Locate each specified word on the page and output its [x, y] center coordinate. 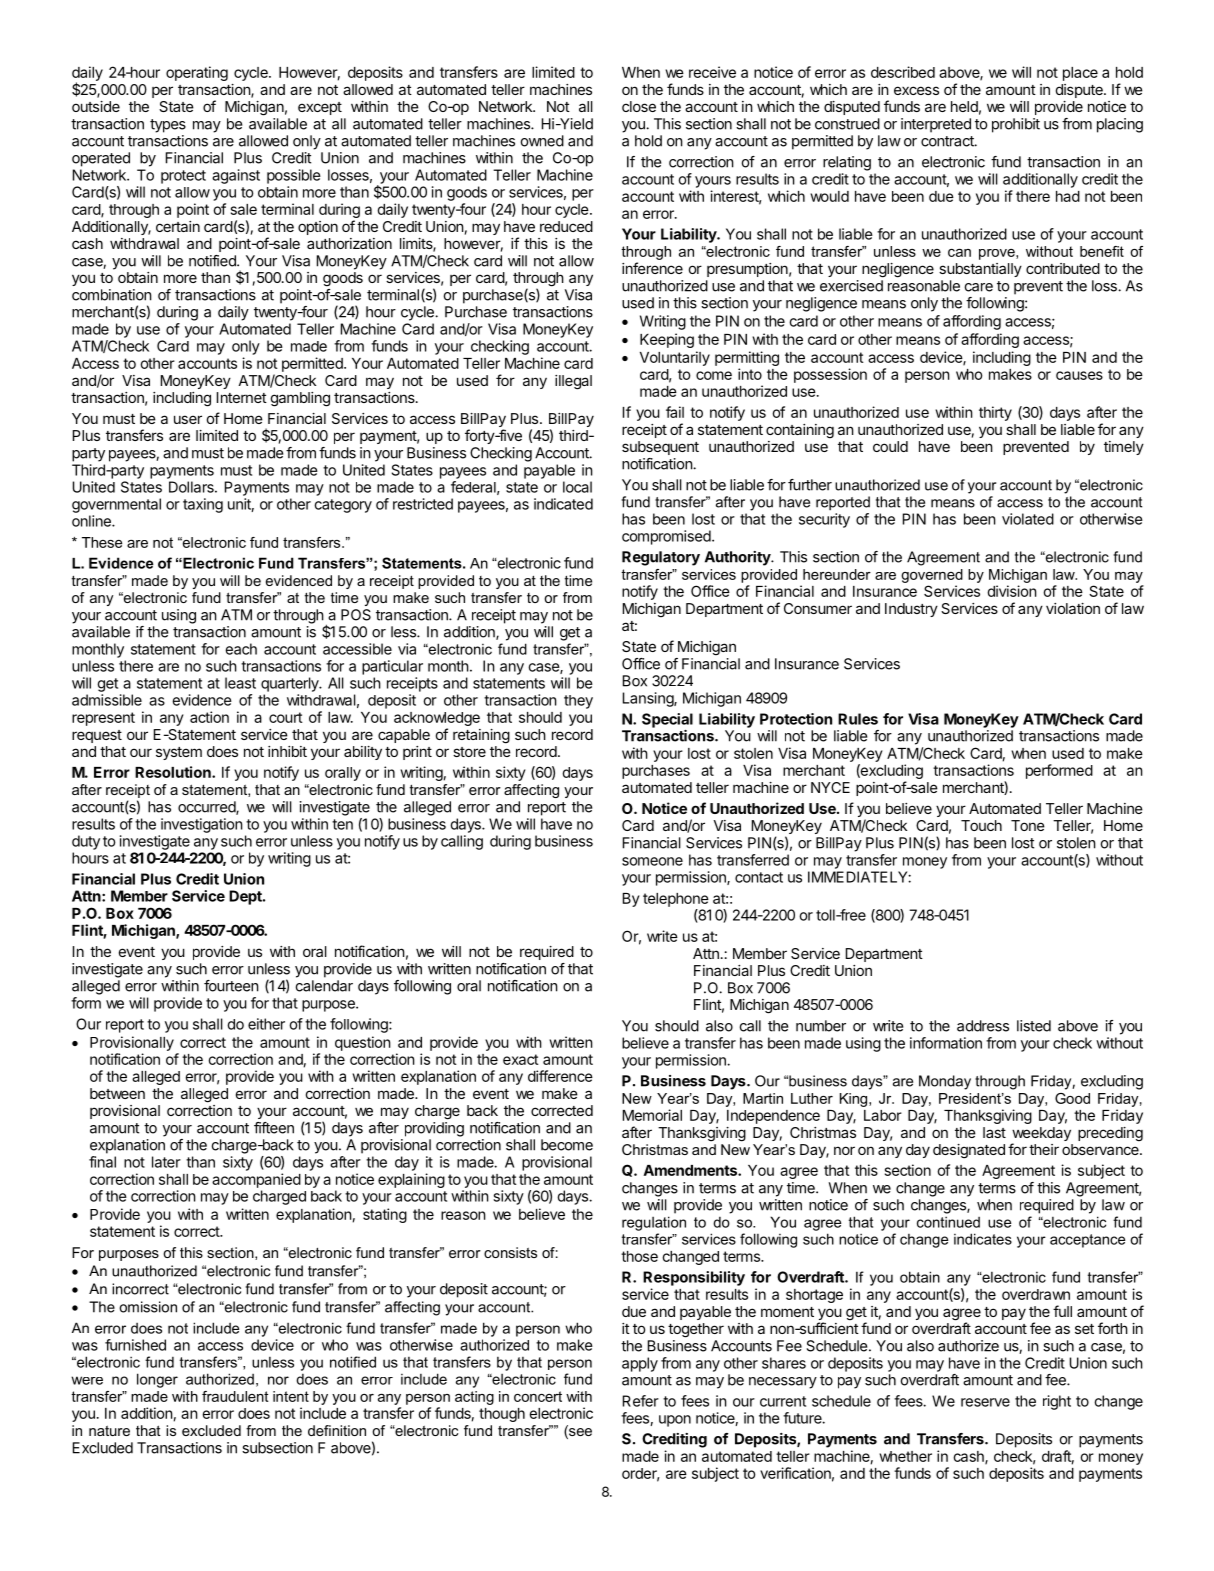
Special [667, 720]
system [179, 753]
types [168, 126]
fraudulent [235, 1396]
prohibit [1016, 125]
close [639, 106]
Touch [981, 825]
